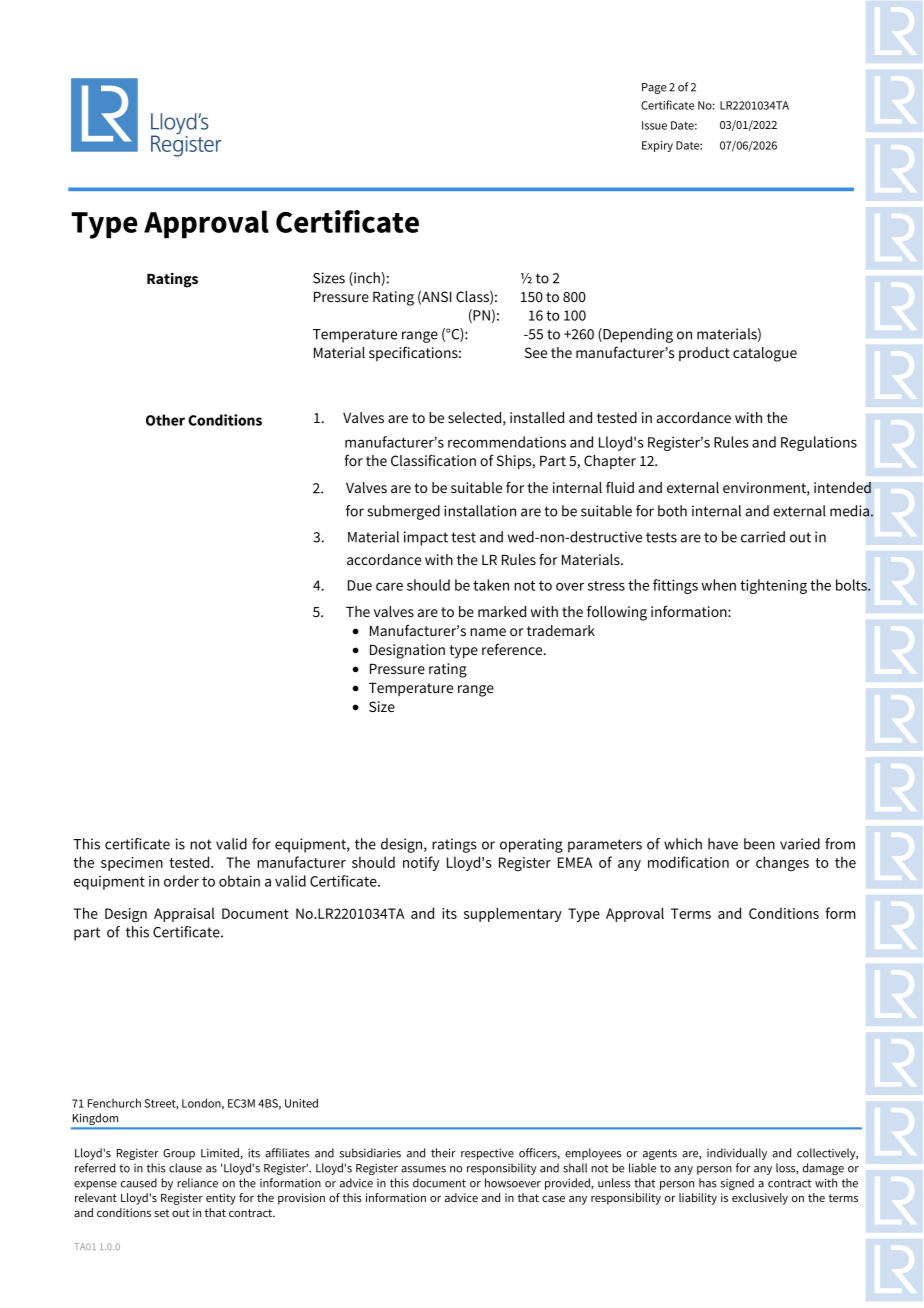  I want to click on Due, so click(360, 585).
